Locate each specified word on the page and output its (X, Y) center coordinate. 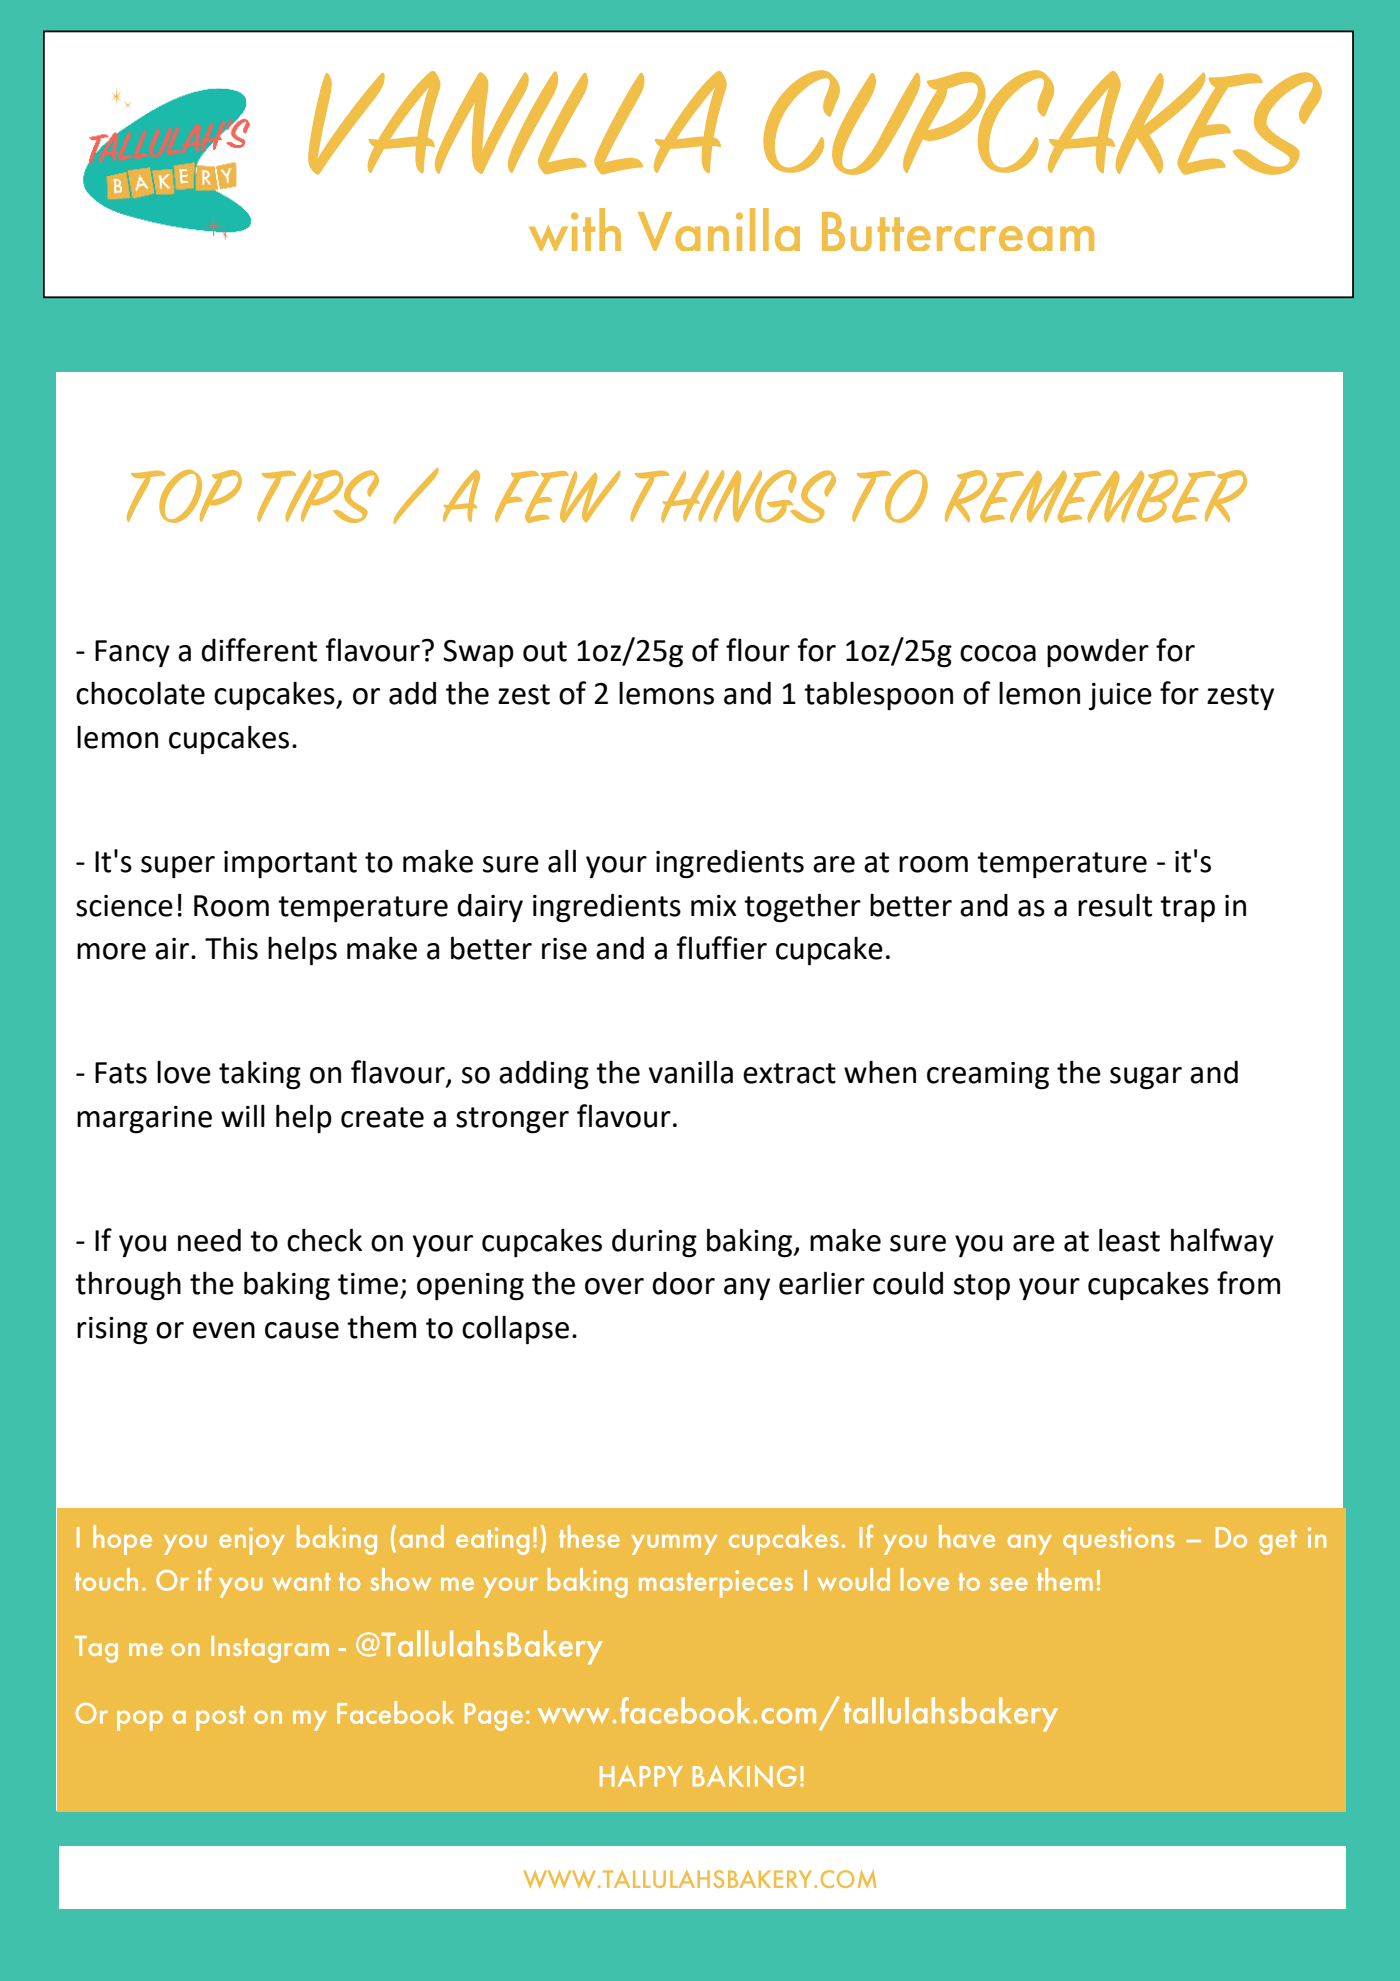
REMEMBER (1096, 496)
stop (982, 1287)
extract (789, 1073)
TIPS (318, 496)
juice (1120, 696)
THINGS (733, 496)
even (224, 1330)
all (562, 861)
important (290, 864)
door (683, 1283)
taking (260, 1075)
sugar (1146, 1078)
